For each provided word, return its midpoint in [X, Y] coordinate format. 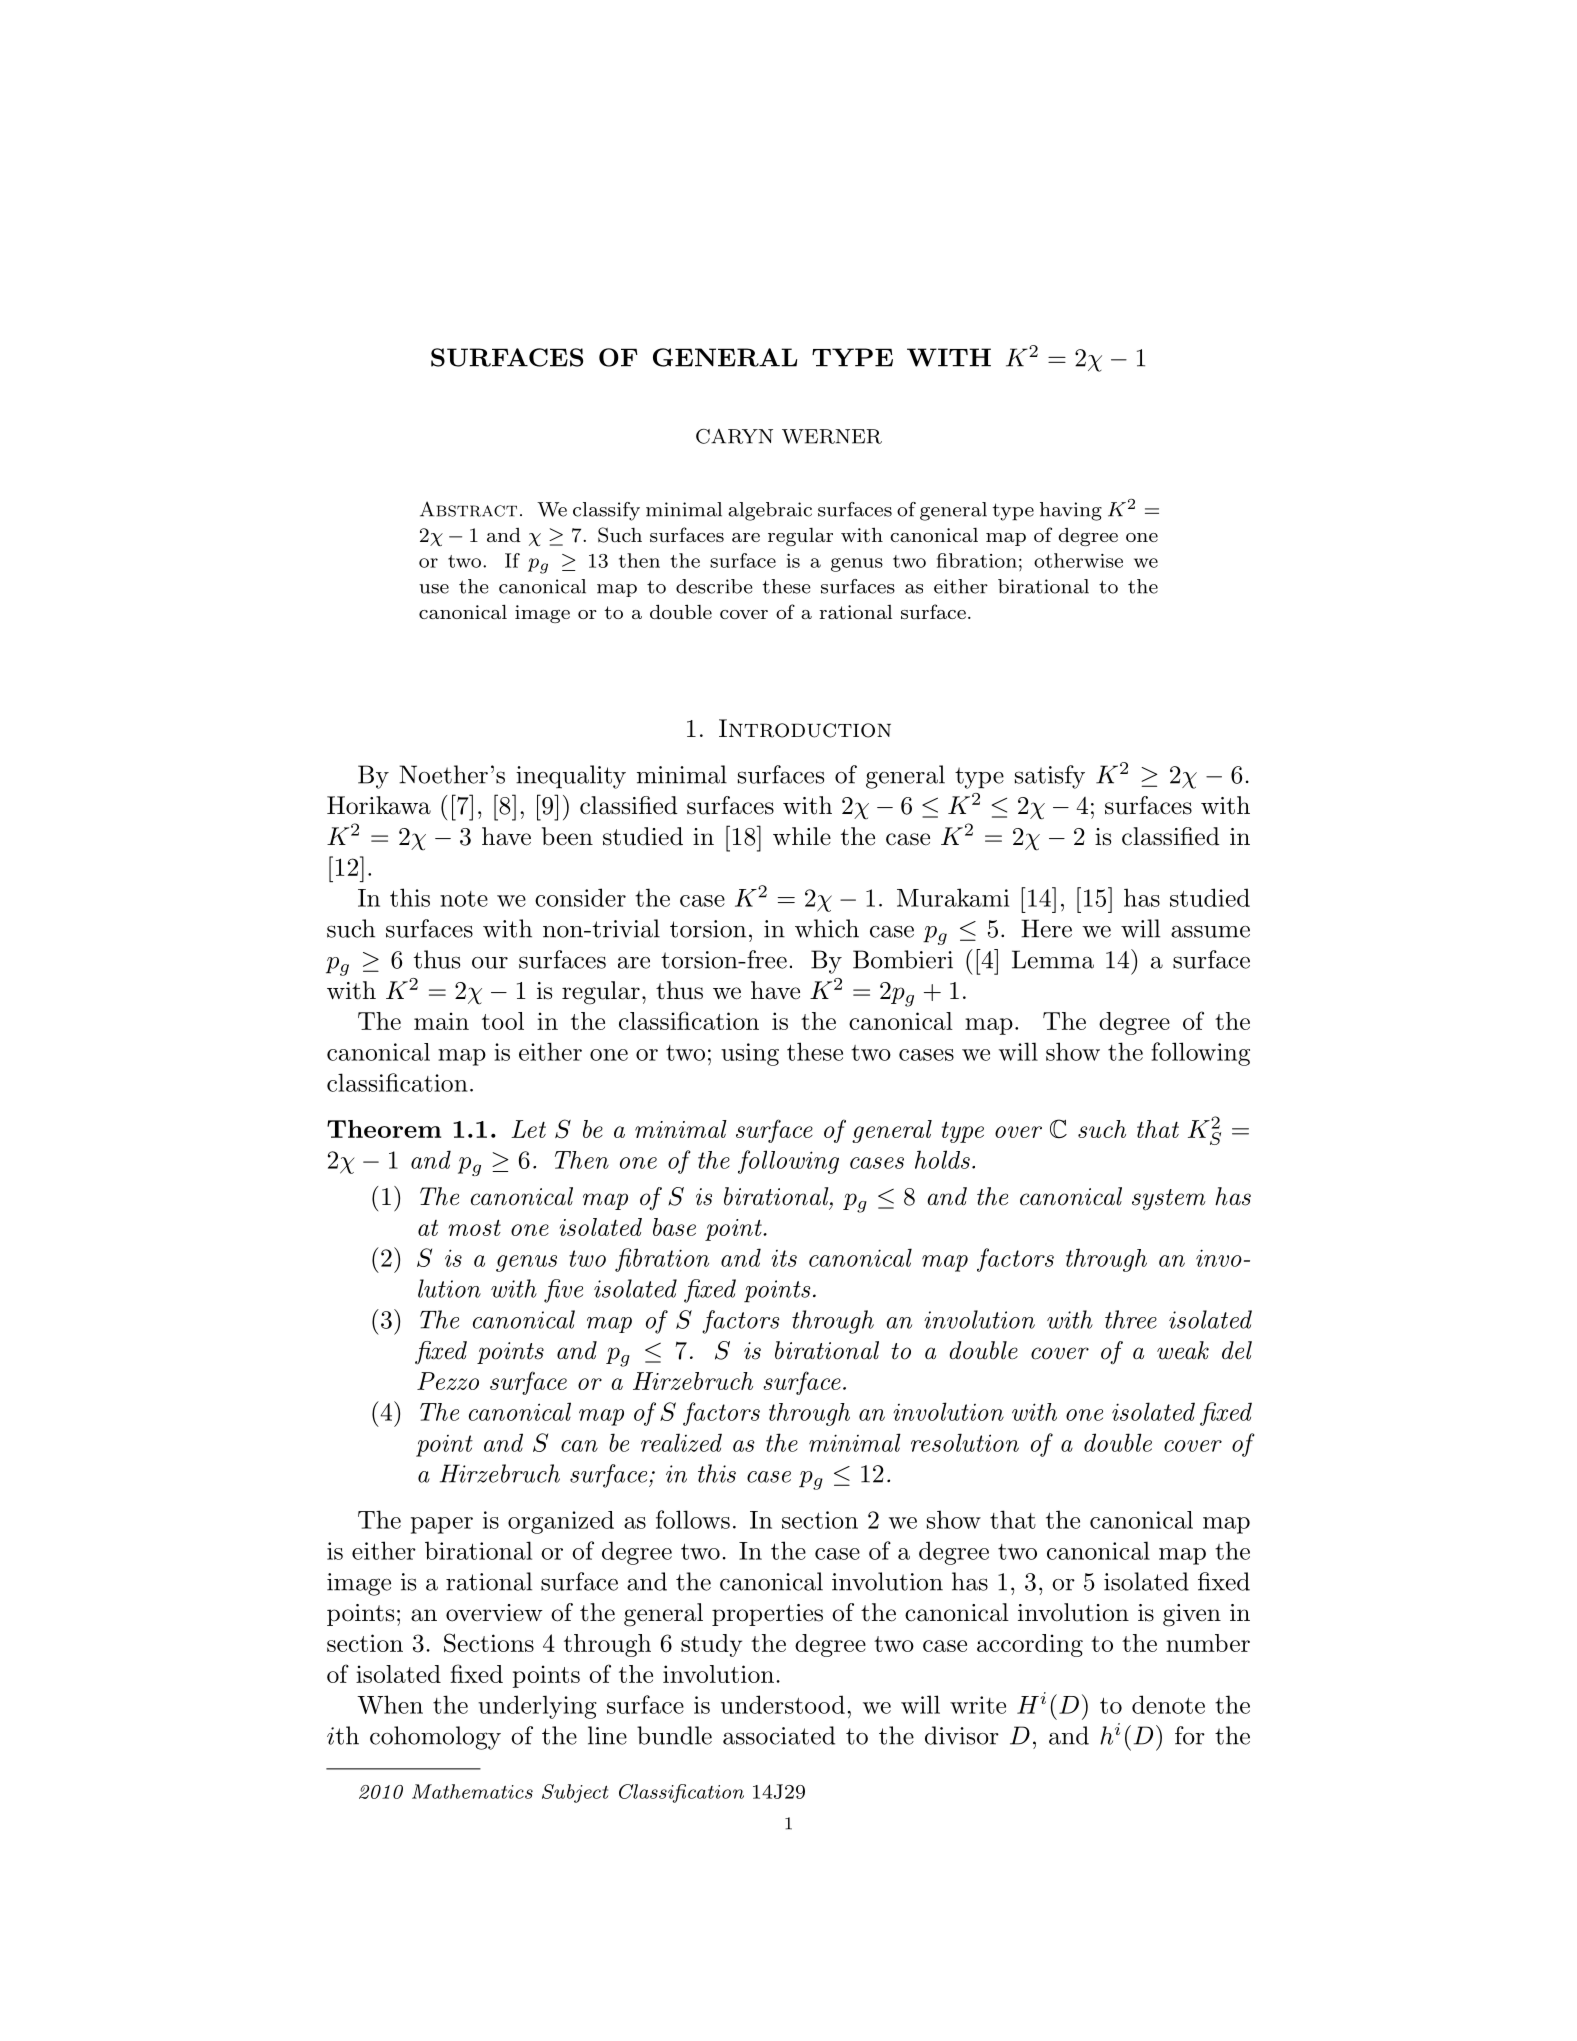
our [490, 963]
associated [779, 1735]
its [784, 1258]
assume [1210, 931]
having [1071, 511]
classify [606, 511]
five [563, 1291]
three [1131, 1319]
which [827, 928]
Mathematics [472, 1791]
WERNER [832, 436]
